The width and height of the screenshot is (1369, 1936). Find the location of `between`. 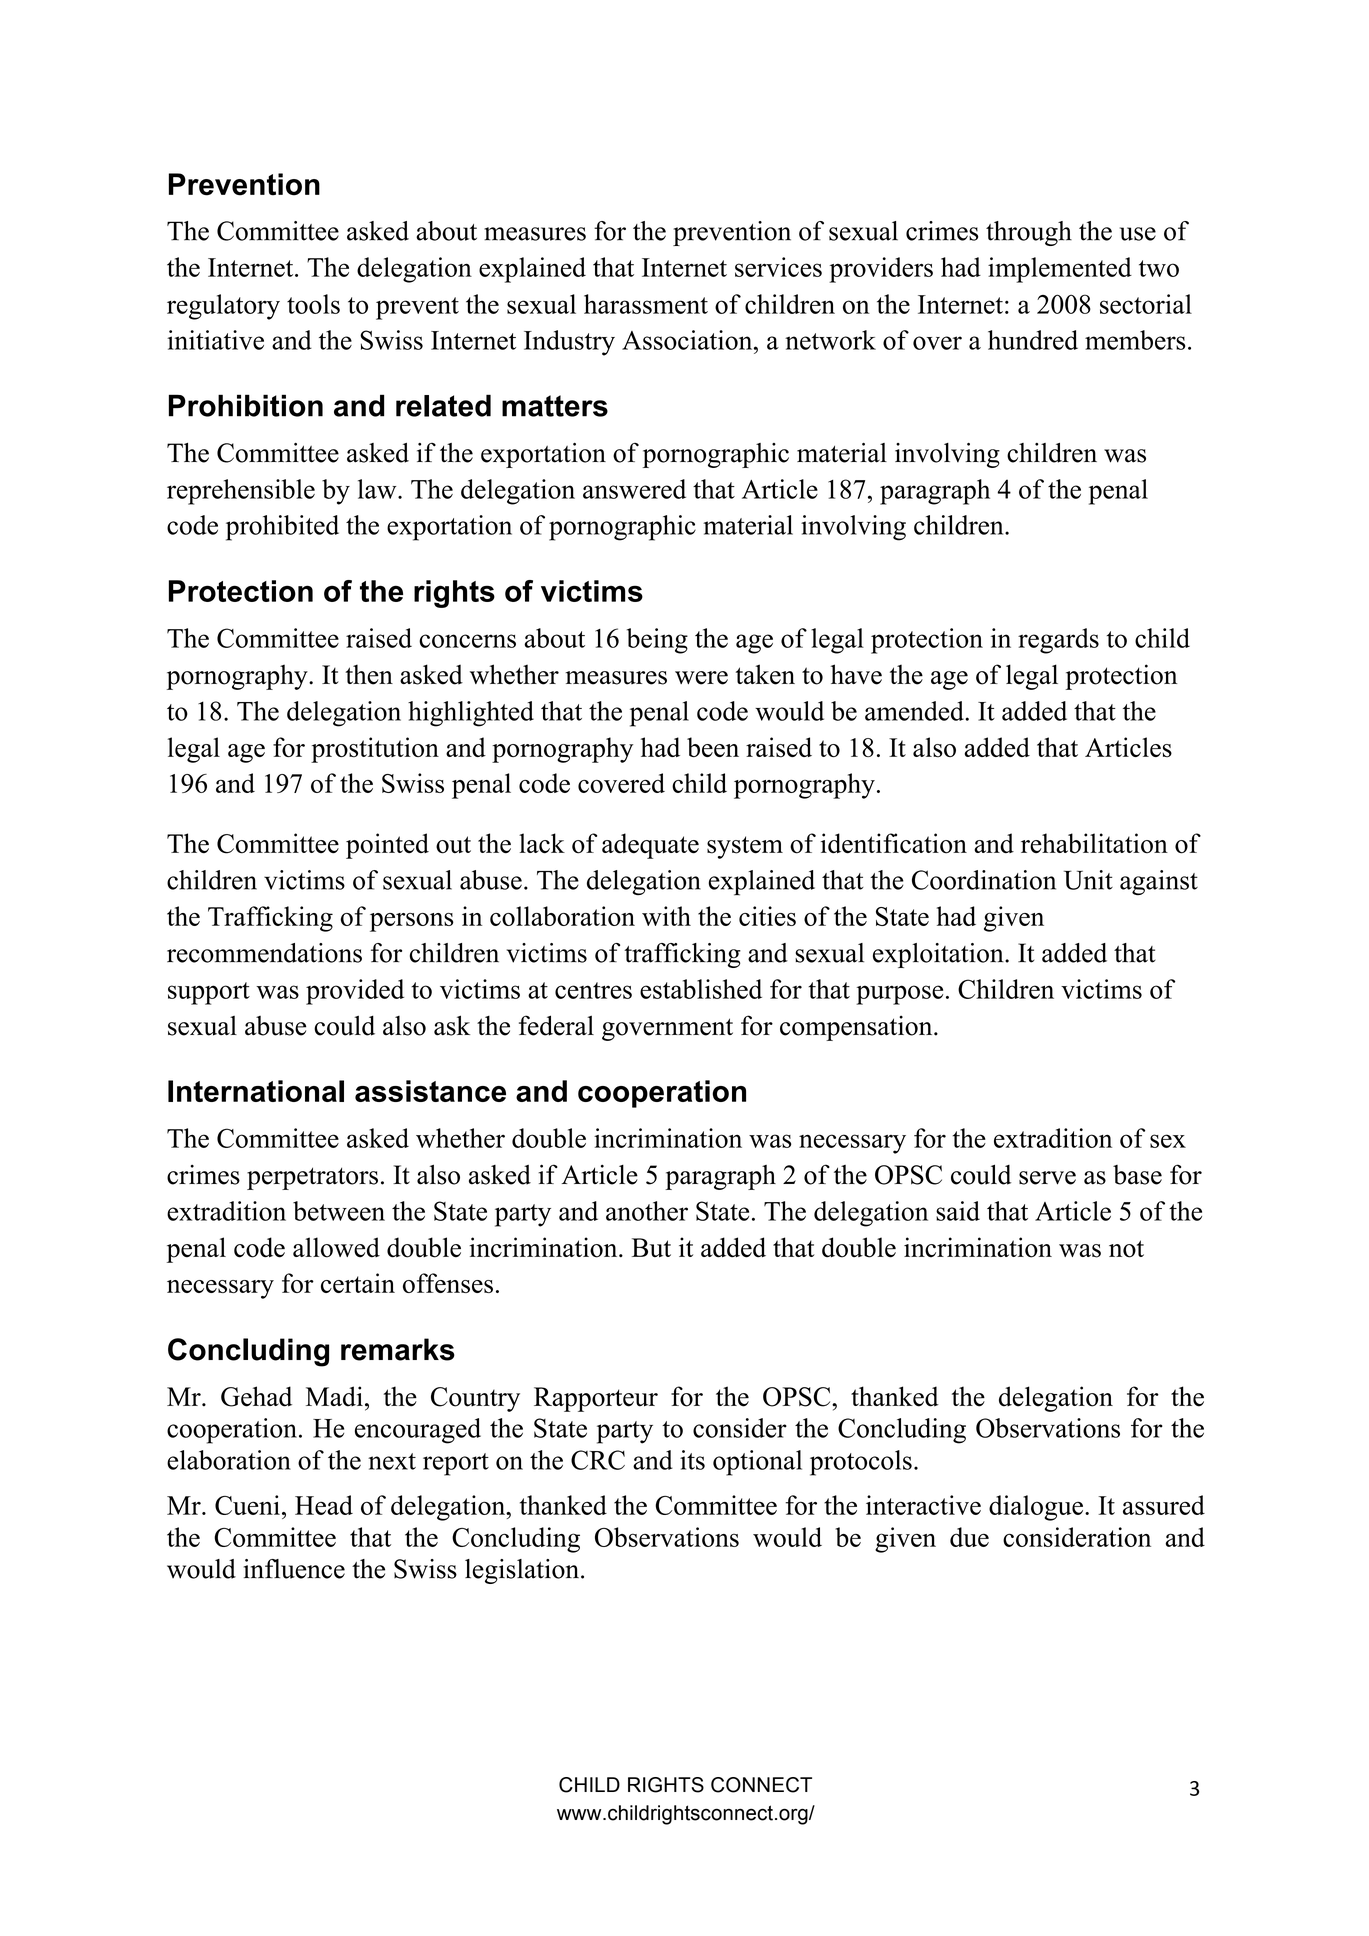

between is located at coordinates (339, 1211).
